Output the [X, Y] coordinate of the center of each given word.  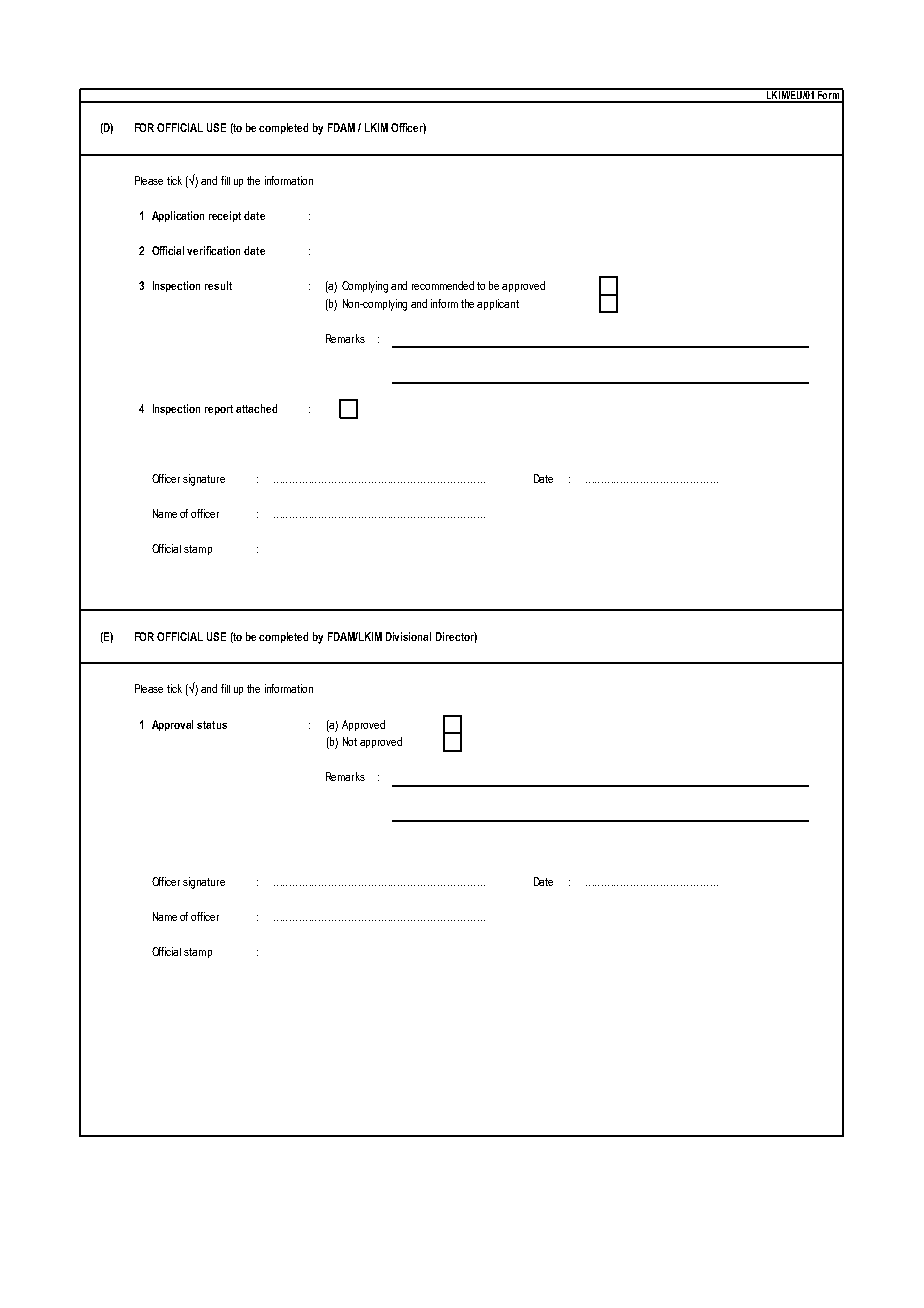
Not [350, 741]
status [212, 725]
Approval [172, 725]
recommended [443, 285]
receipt [225, 216]
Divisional [408, 636]
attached [256, 408]
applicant [498, 304]
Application [178, 216]
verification [213, 250]
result [218, 285]
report [219, 410]
